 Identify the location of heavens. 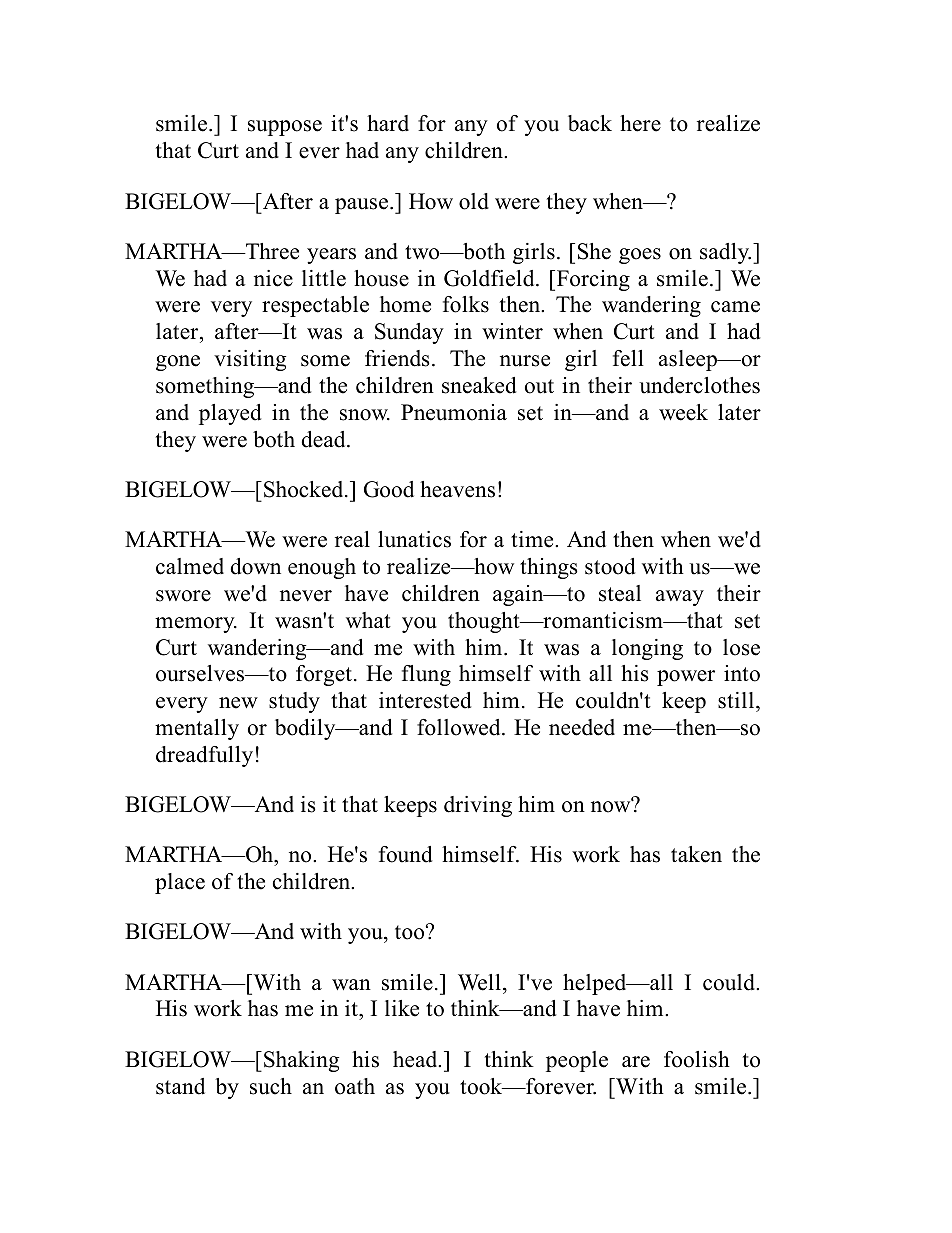
(457, 489).
